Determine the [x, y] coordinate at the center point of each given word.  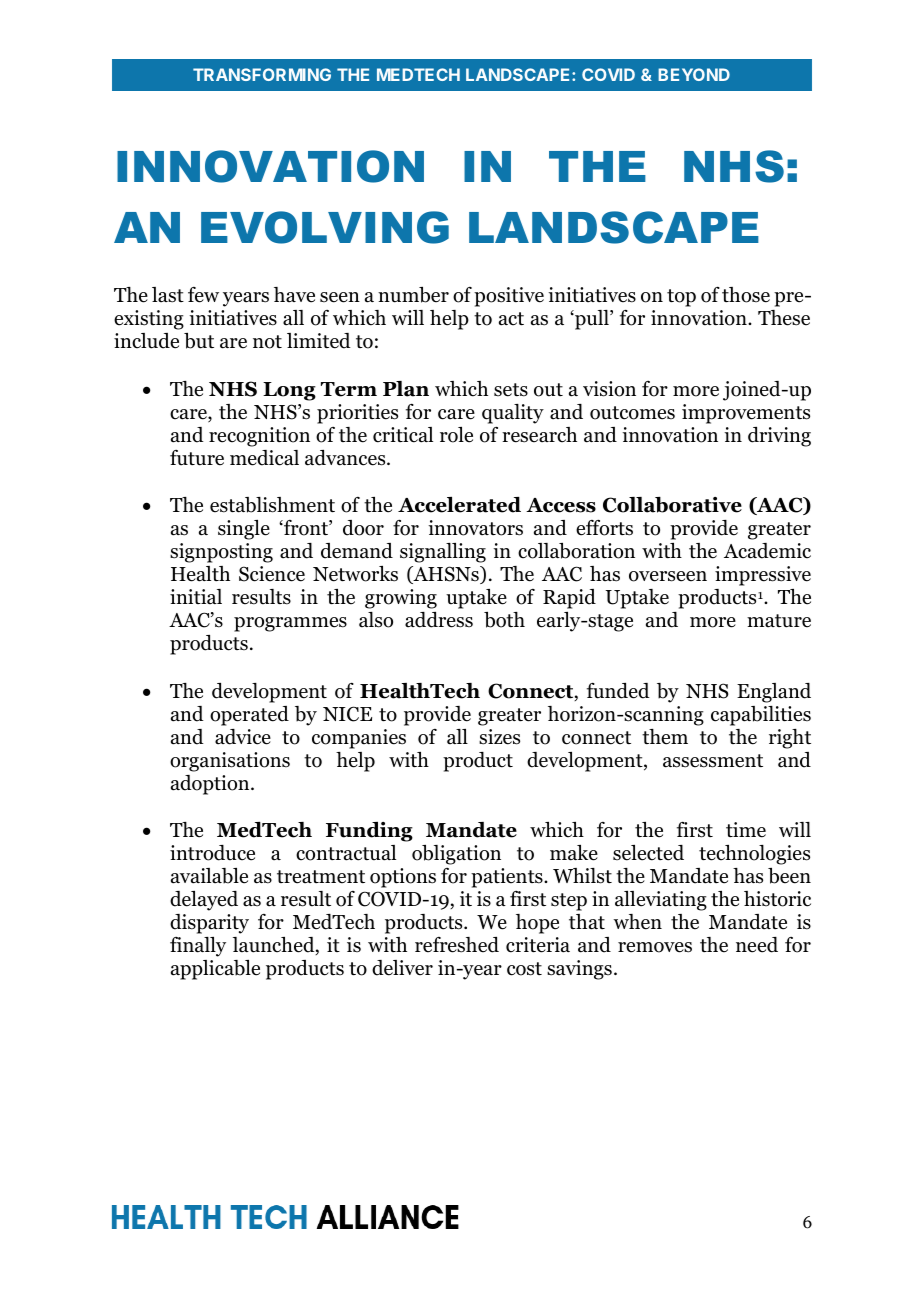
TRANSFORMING [262, 74]
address [439, 620]
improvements [746, 414]
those [746, 295]
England [774, 693]
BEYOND [694, 74]
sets [511, 390]
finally [198, 947]
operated [249, 716]
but [199, 341]
